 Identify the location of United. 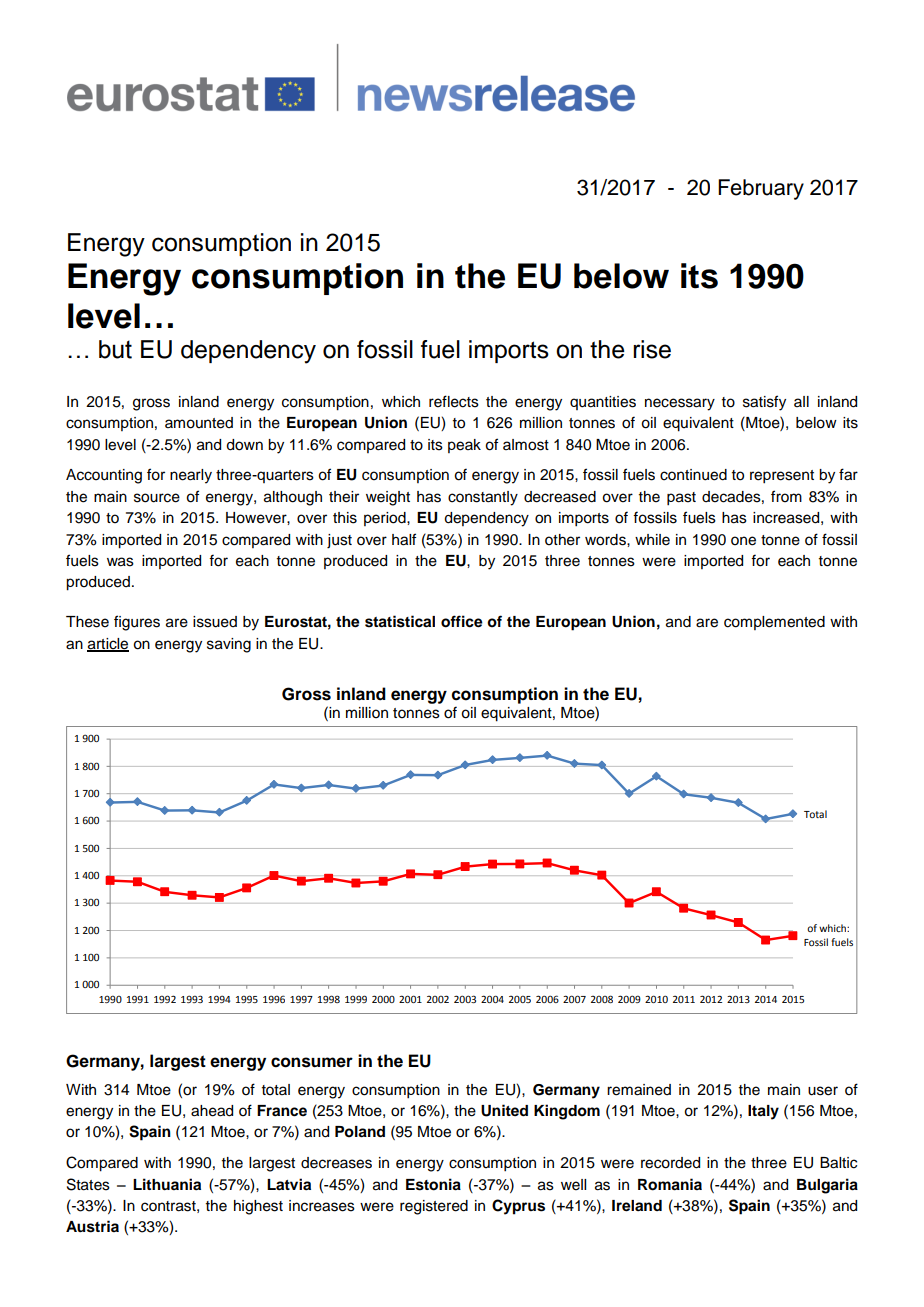
(504, 1110).
